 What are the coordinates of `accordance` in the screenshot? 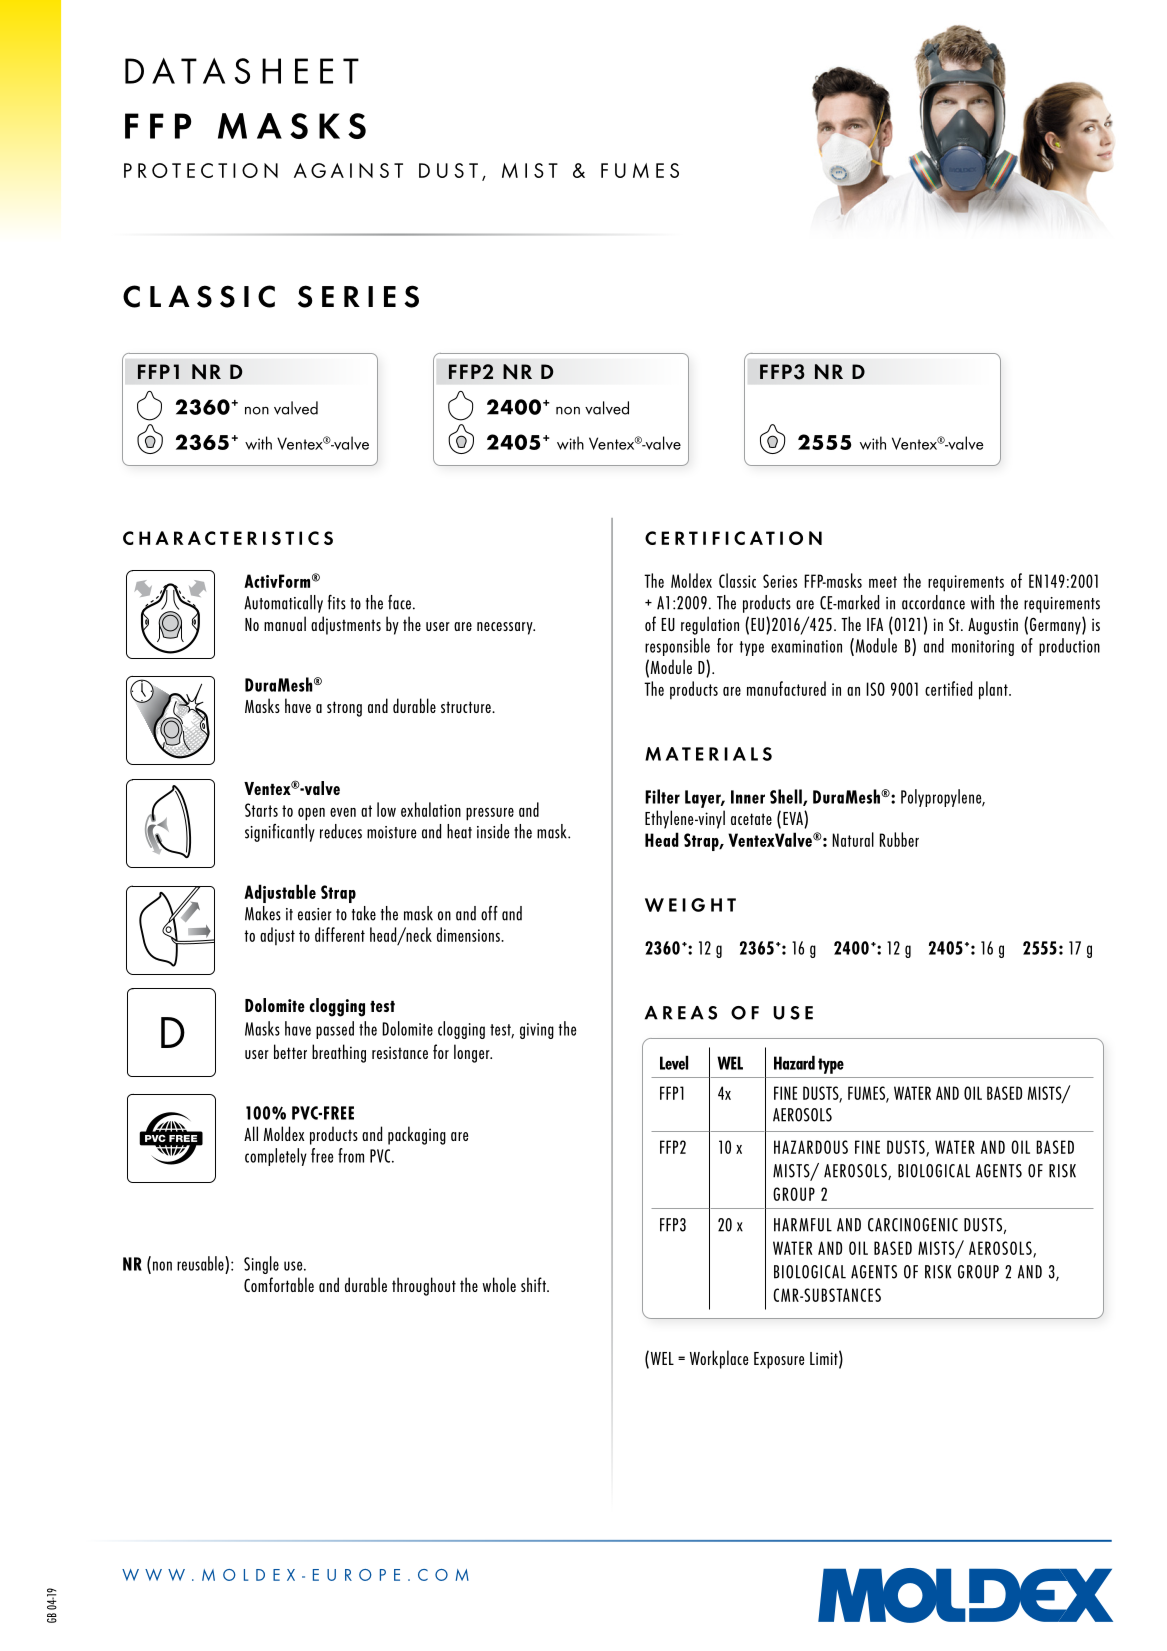 It's located at (933, 602).
